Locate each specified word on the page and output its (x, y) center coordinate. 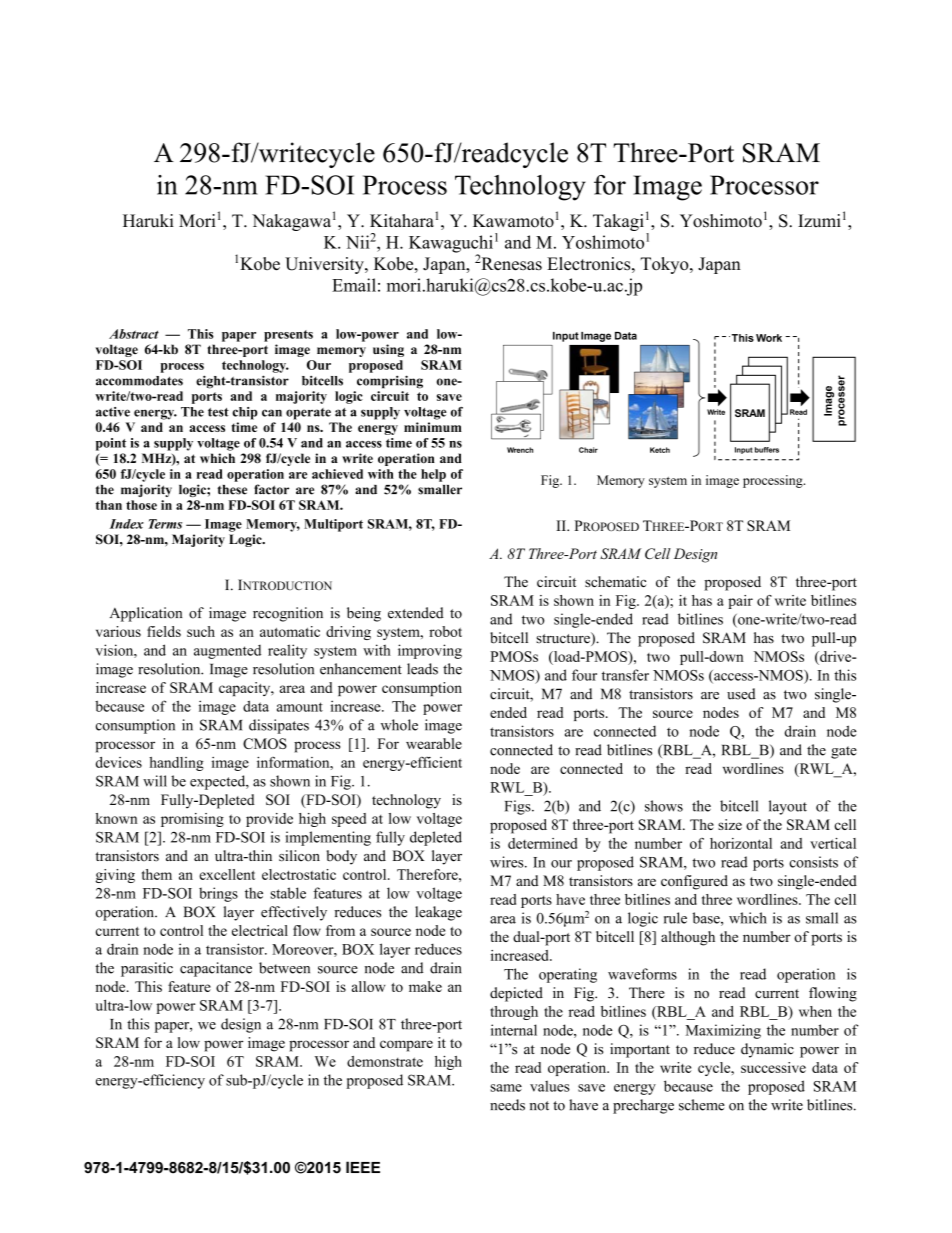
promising (192, 820)
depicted (516, 994)
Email (354, 285)
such (201, 631)
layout (788, 807)
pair (740, 602)
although (688, 938)
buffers (767, 450)
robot (445, 631)
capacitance (216, 969)
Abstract (134, 334)
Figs (519, 807)
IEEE (363, 1167)
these (232, 490)
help (433, 475)
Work (769, 338)
